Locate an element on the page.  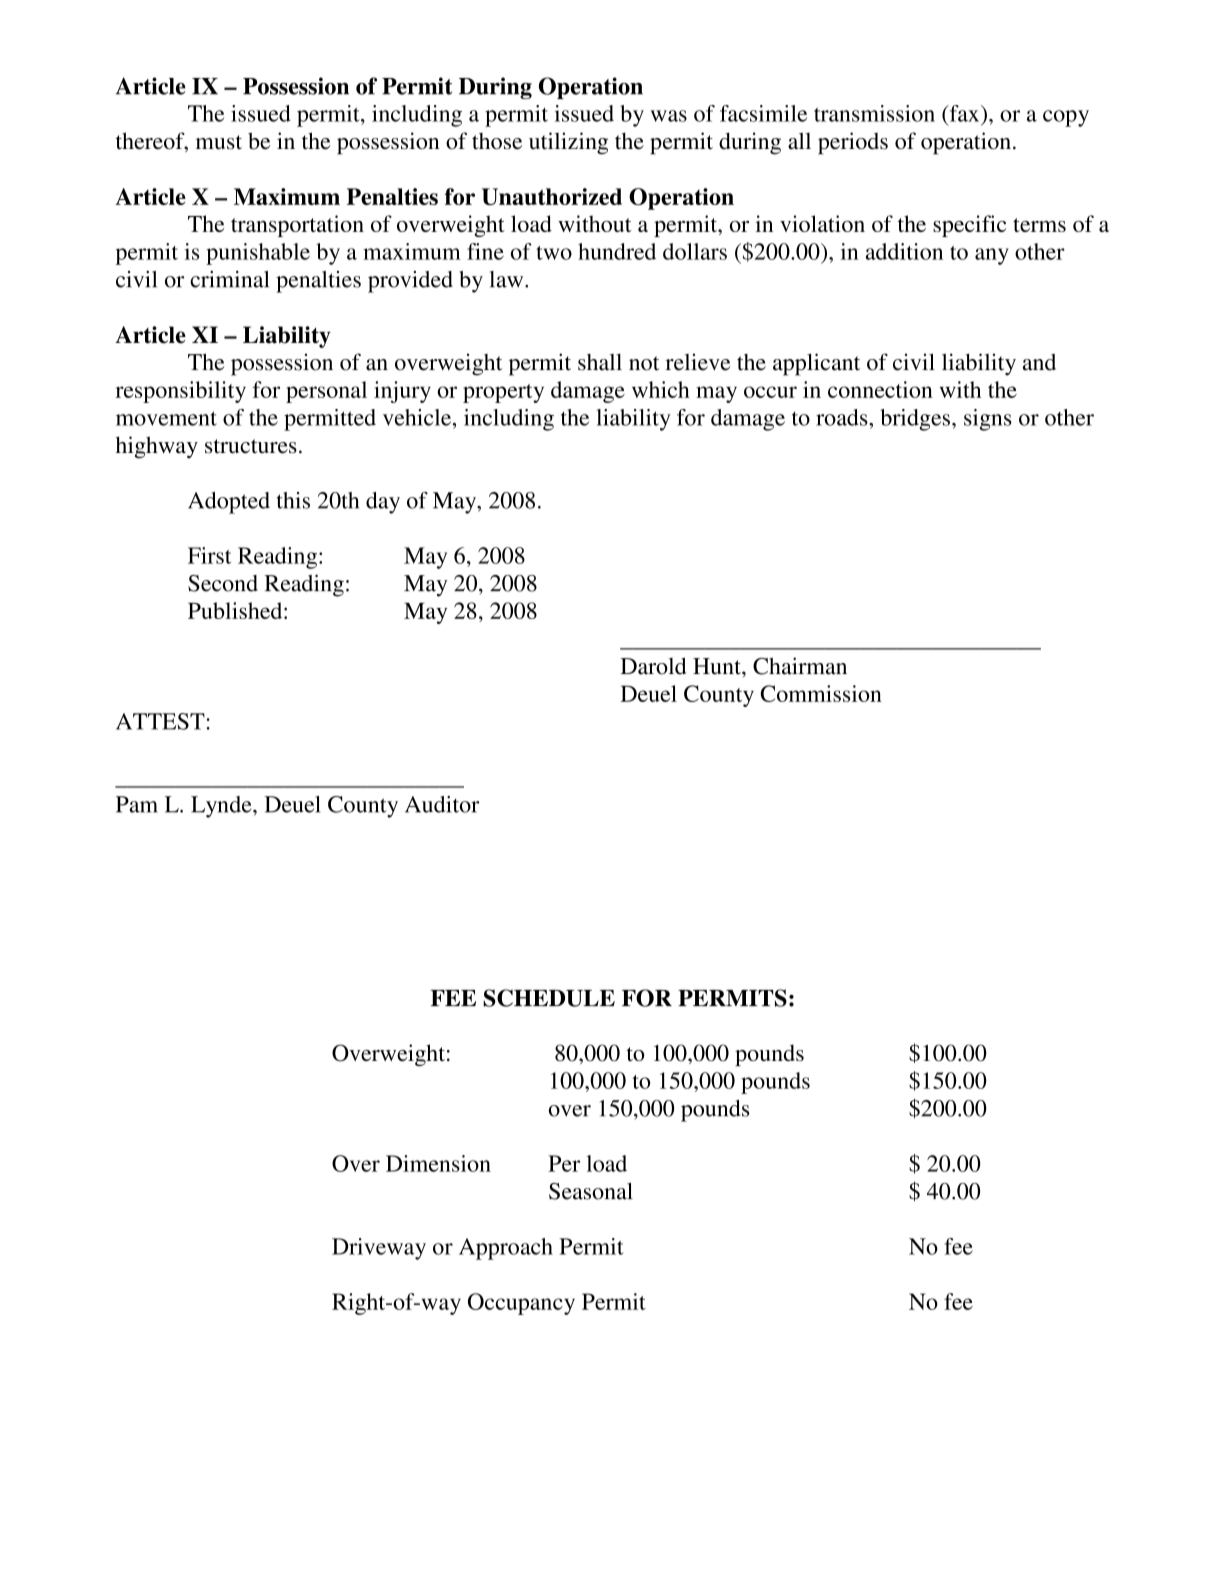
Seasonal is located at coordinates (591, 1191).
